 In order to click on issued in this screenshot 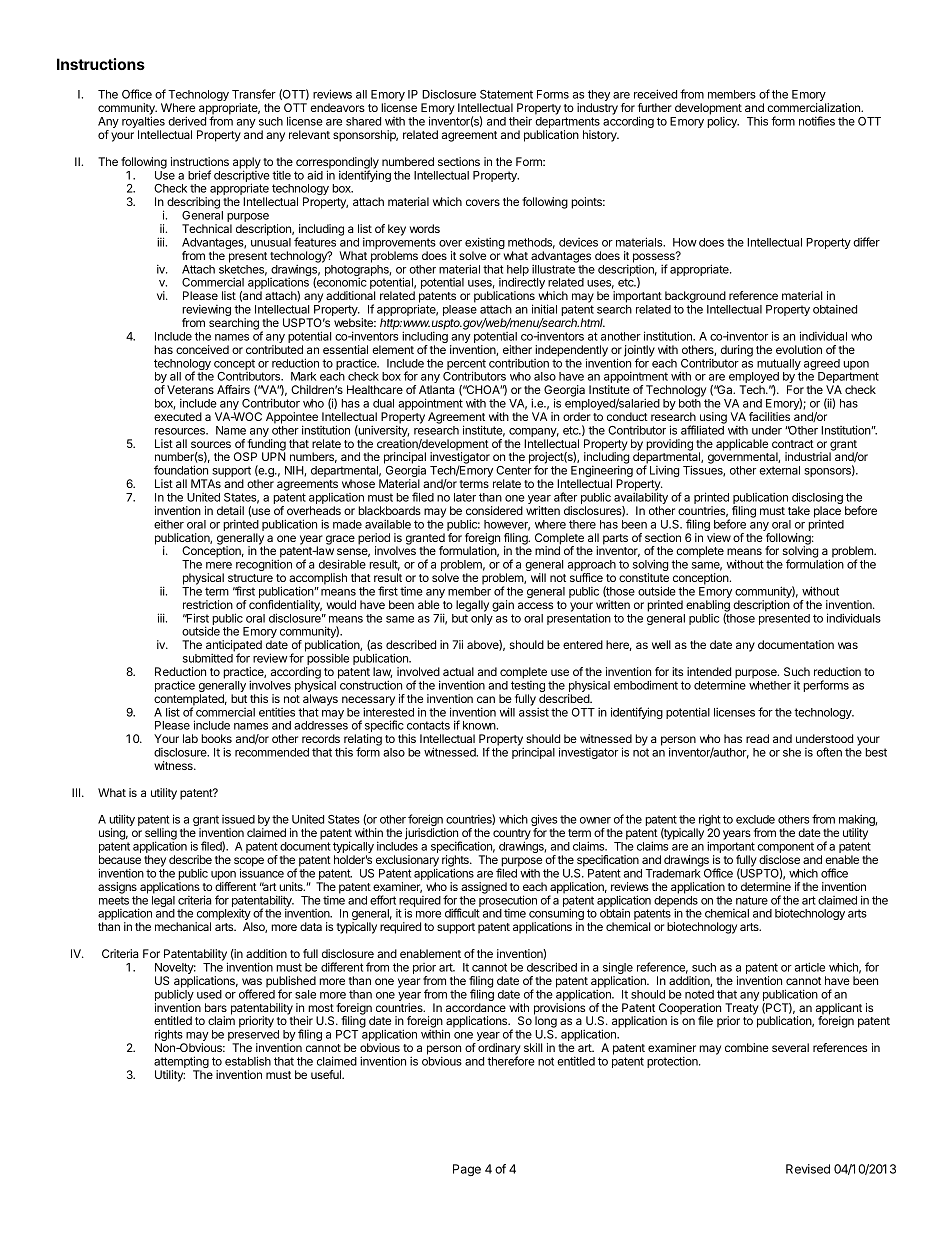, I will do `click(238, 819)`.
